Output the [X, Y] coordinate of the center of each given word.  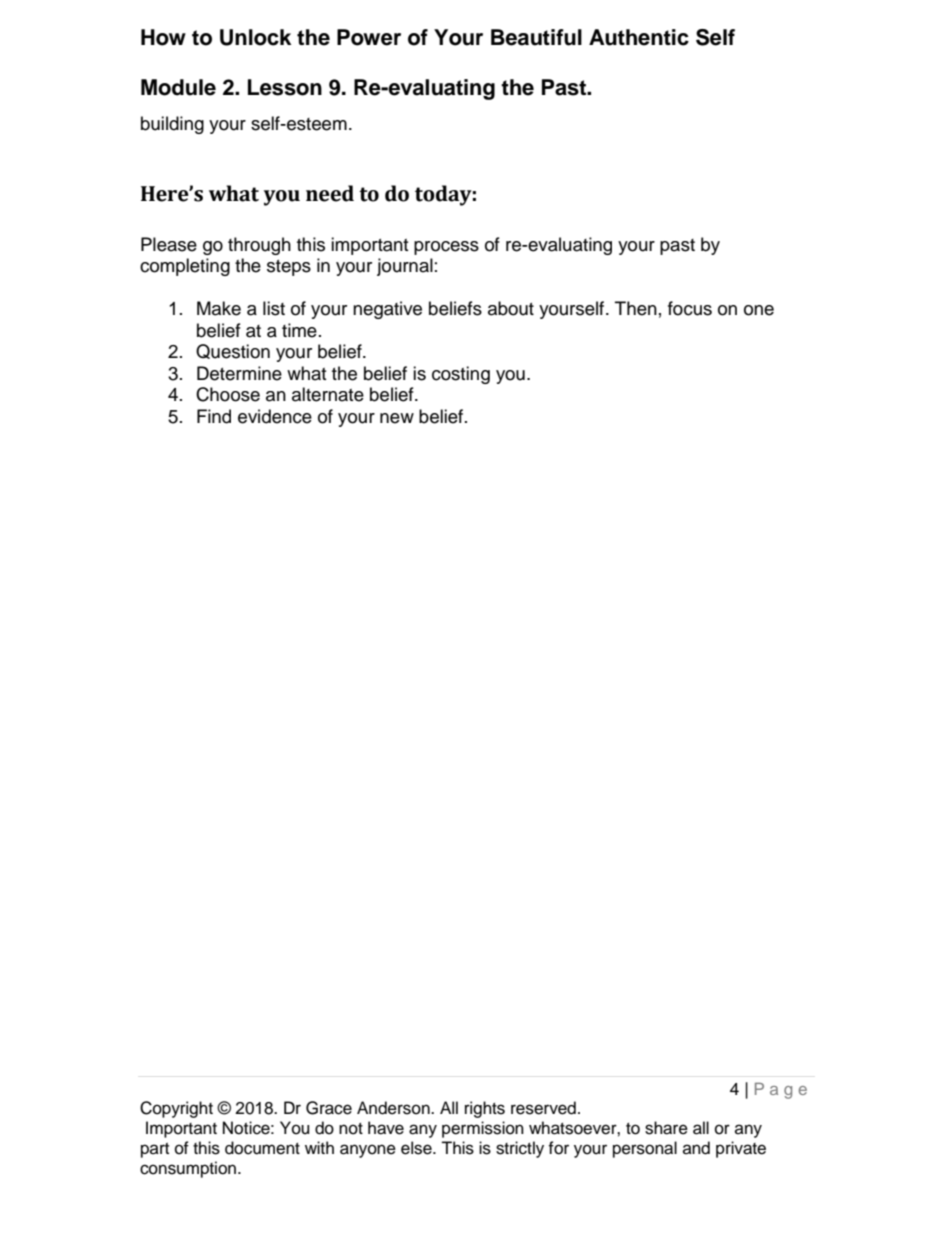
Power [369, 37]
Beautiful [536, 37]
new [397, 418]
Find [214, 416]
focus [690, 308]
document [262, 1148]
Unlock [255, 37]
